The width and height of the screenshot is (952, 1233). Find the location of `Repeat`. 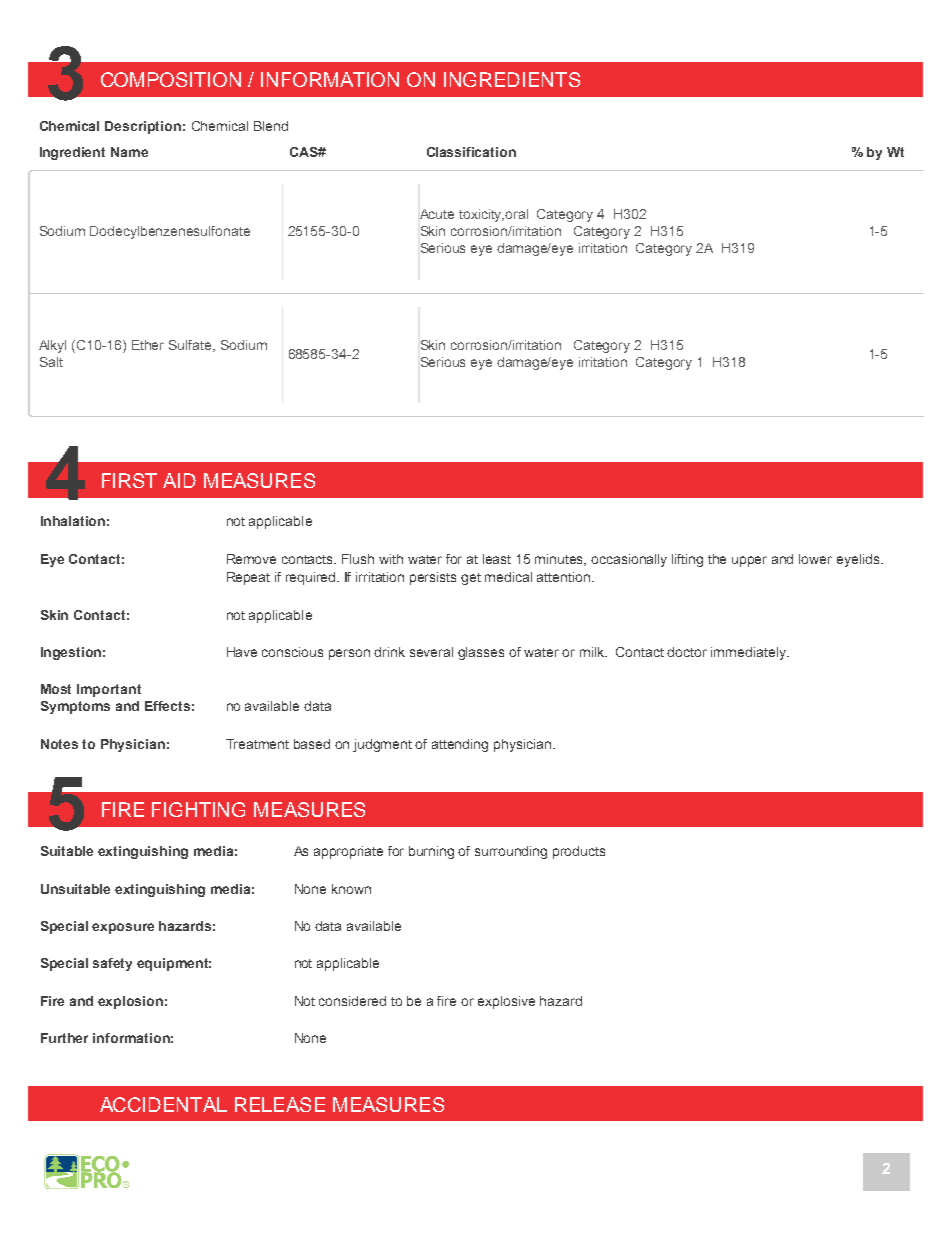

Repeat is located at coordinates (248, 578).
